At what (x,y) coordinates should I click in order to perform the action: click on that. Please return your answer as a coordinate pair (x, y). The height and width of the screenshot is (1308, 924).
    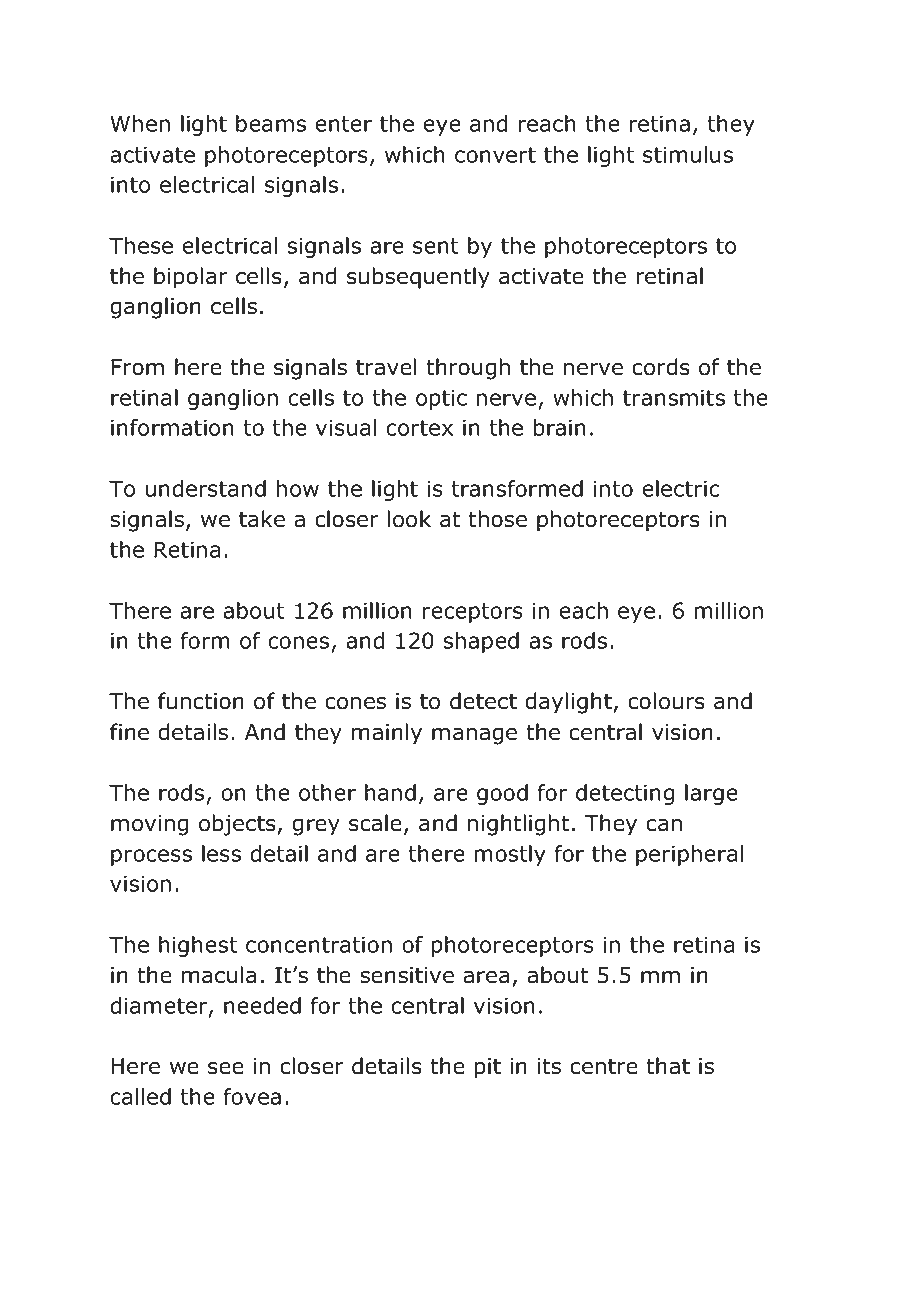
    Looking at the image, I should click on (668, 1066).
